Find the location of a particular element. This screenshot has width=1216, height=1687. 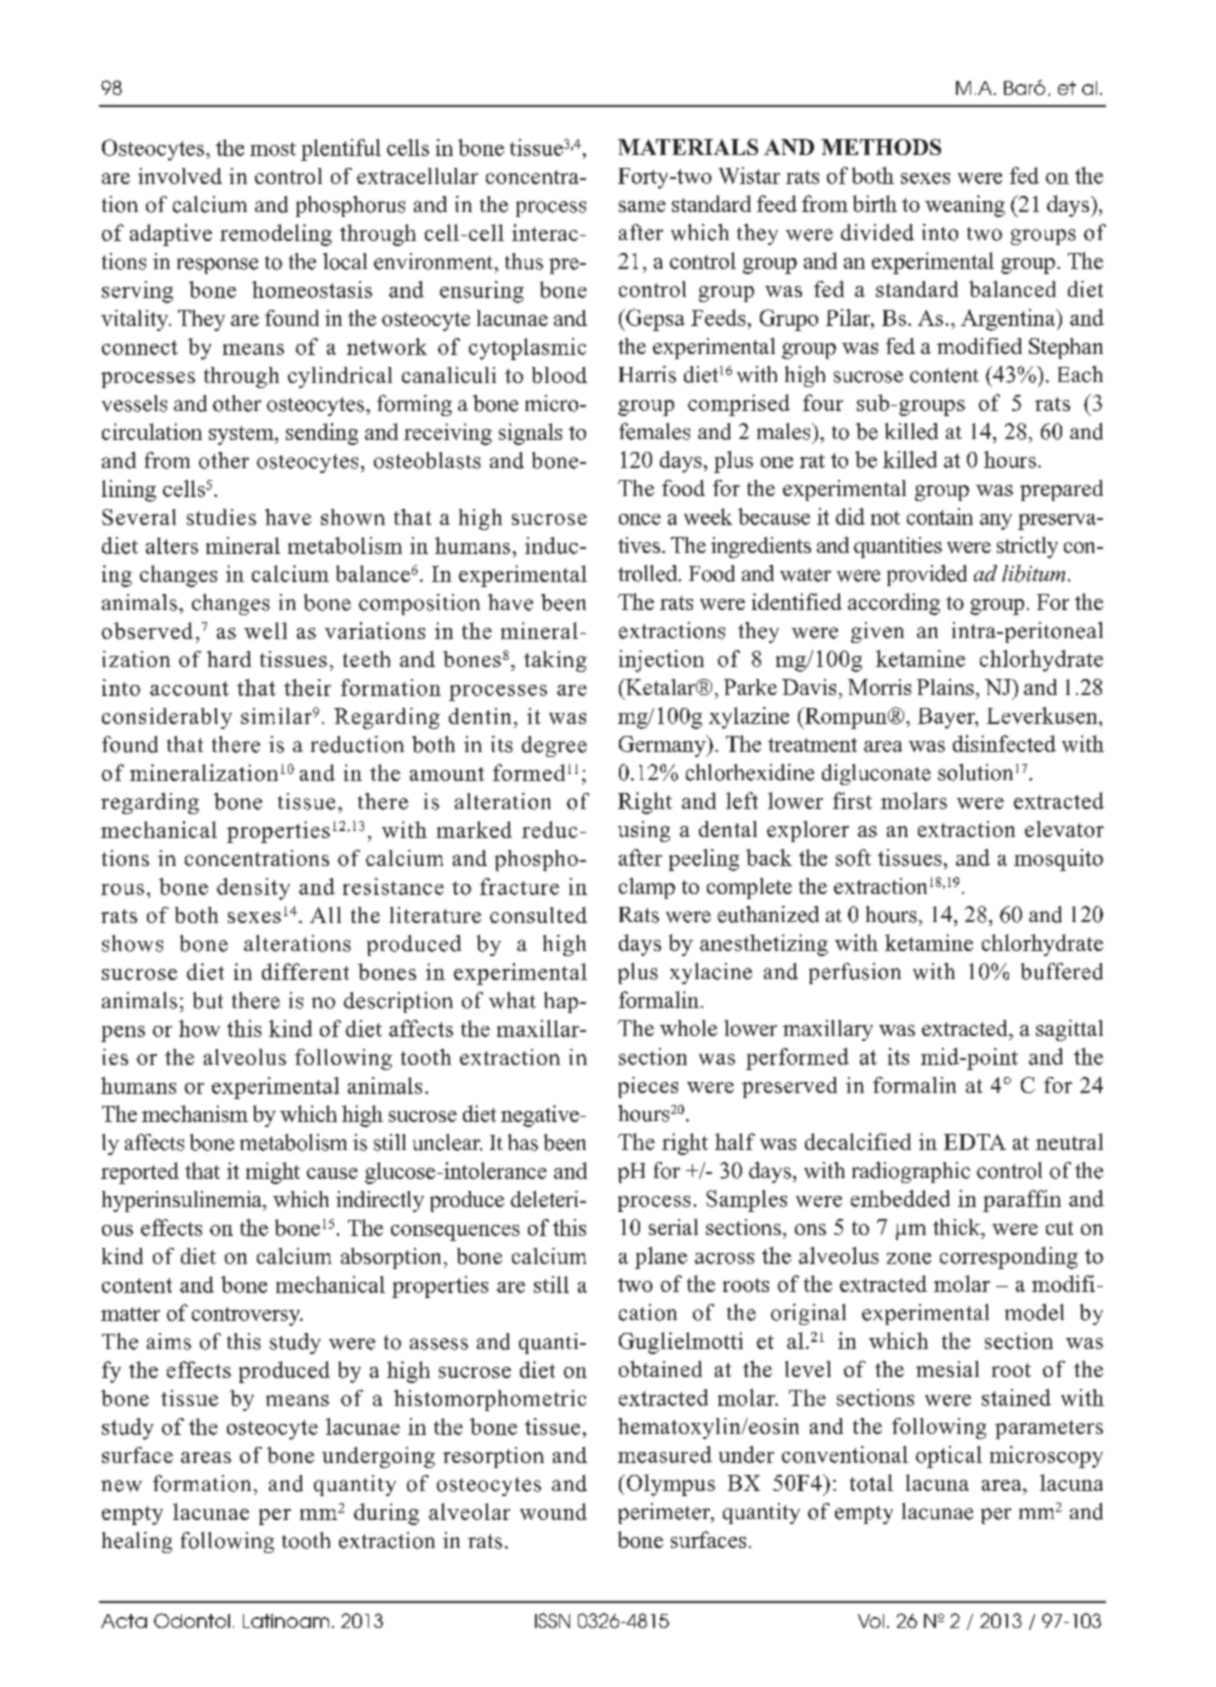

healing is located at coordinates (137, 1542).
